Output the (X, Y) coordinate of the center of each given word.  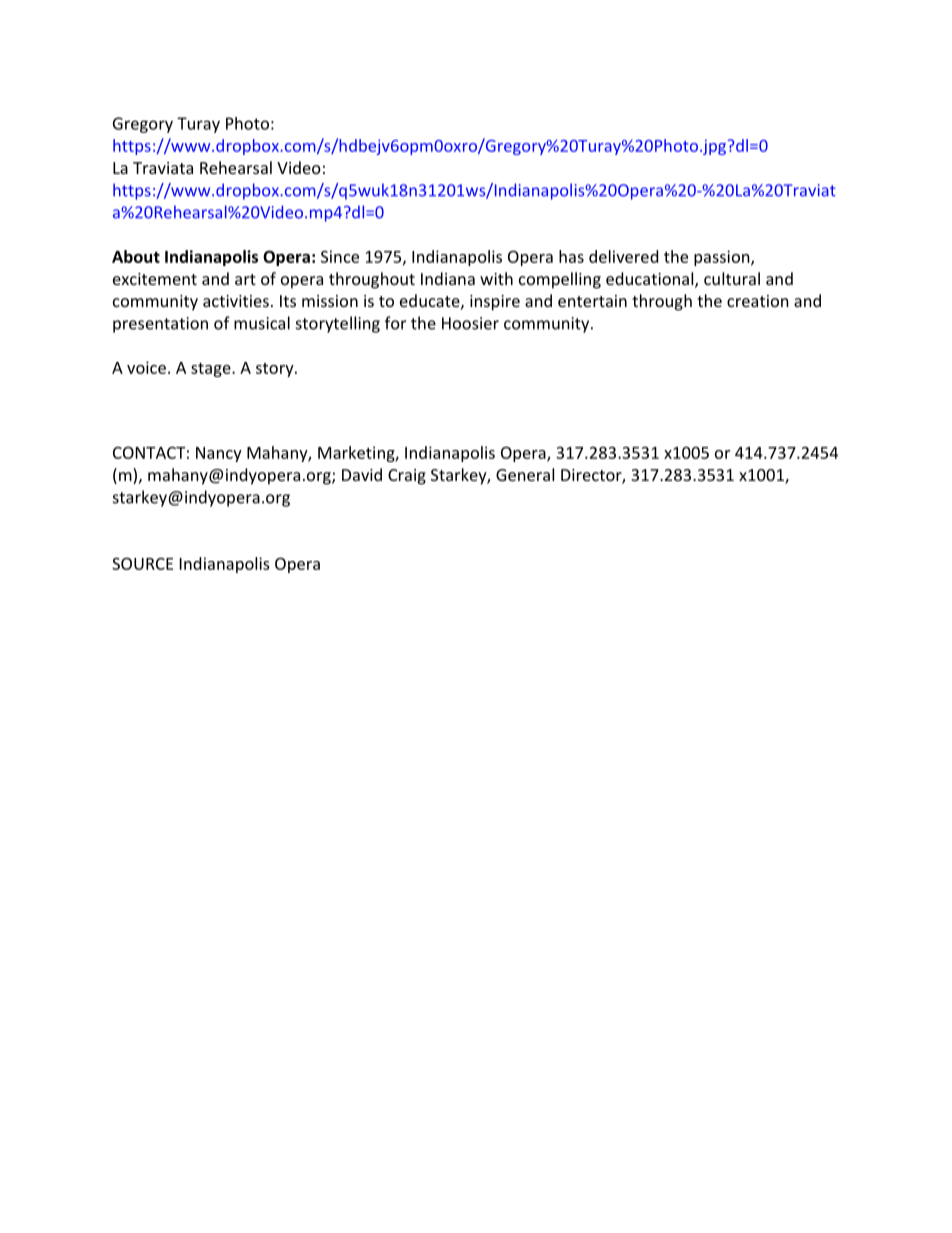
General (525, 474)
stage (212, 370)
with (496, 278)
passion (722, 258)
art (245, 279)
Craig (407, 477)
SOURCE (142, 563)
